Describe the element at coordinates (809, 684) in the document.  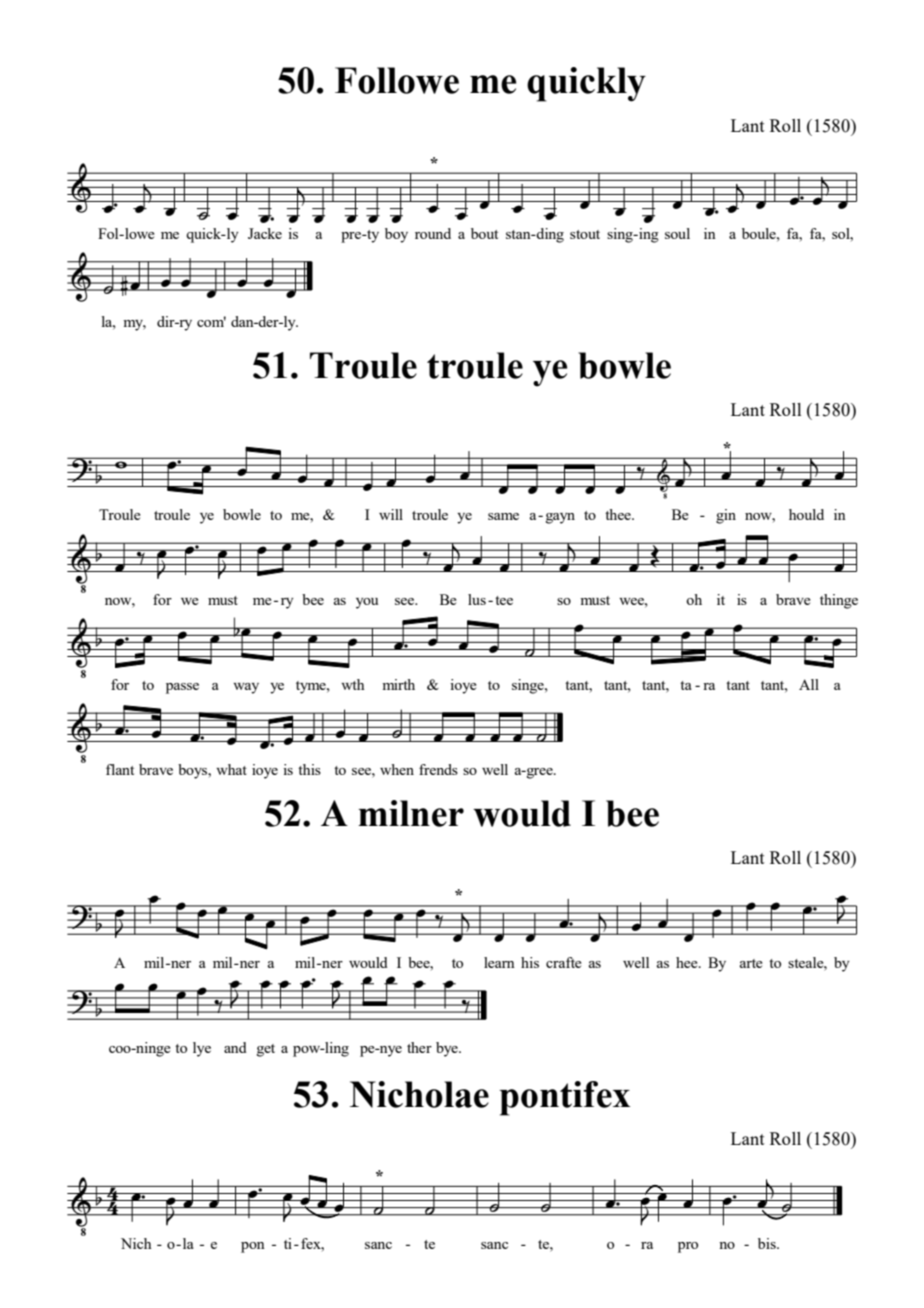
I see `All` at that location.
